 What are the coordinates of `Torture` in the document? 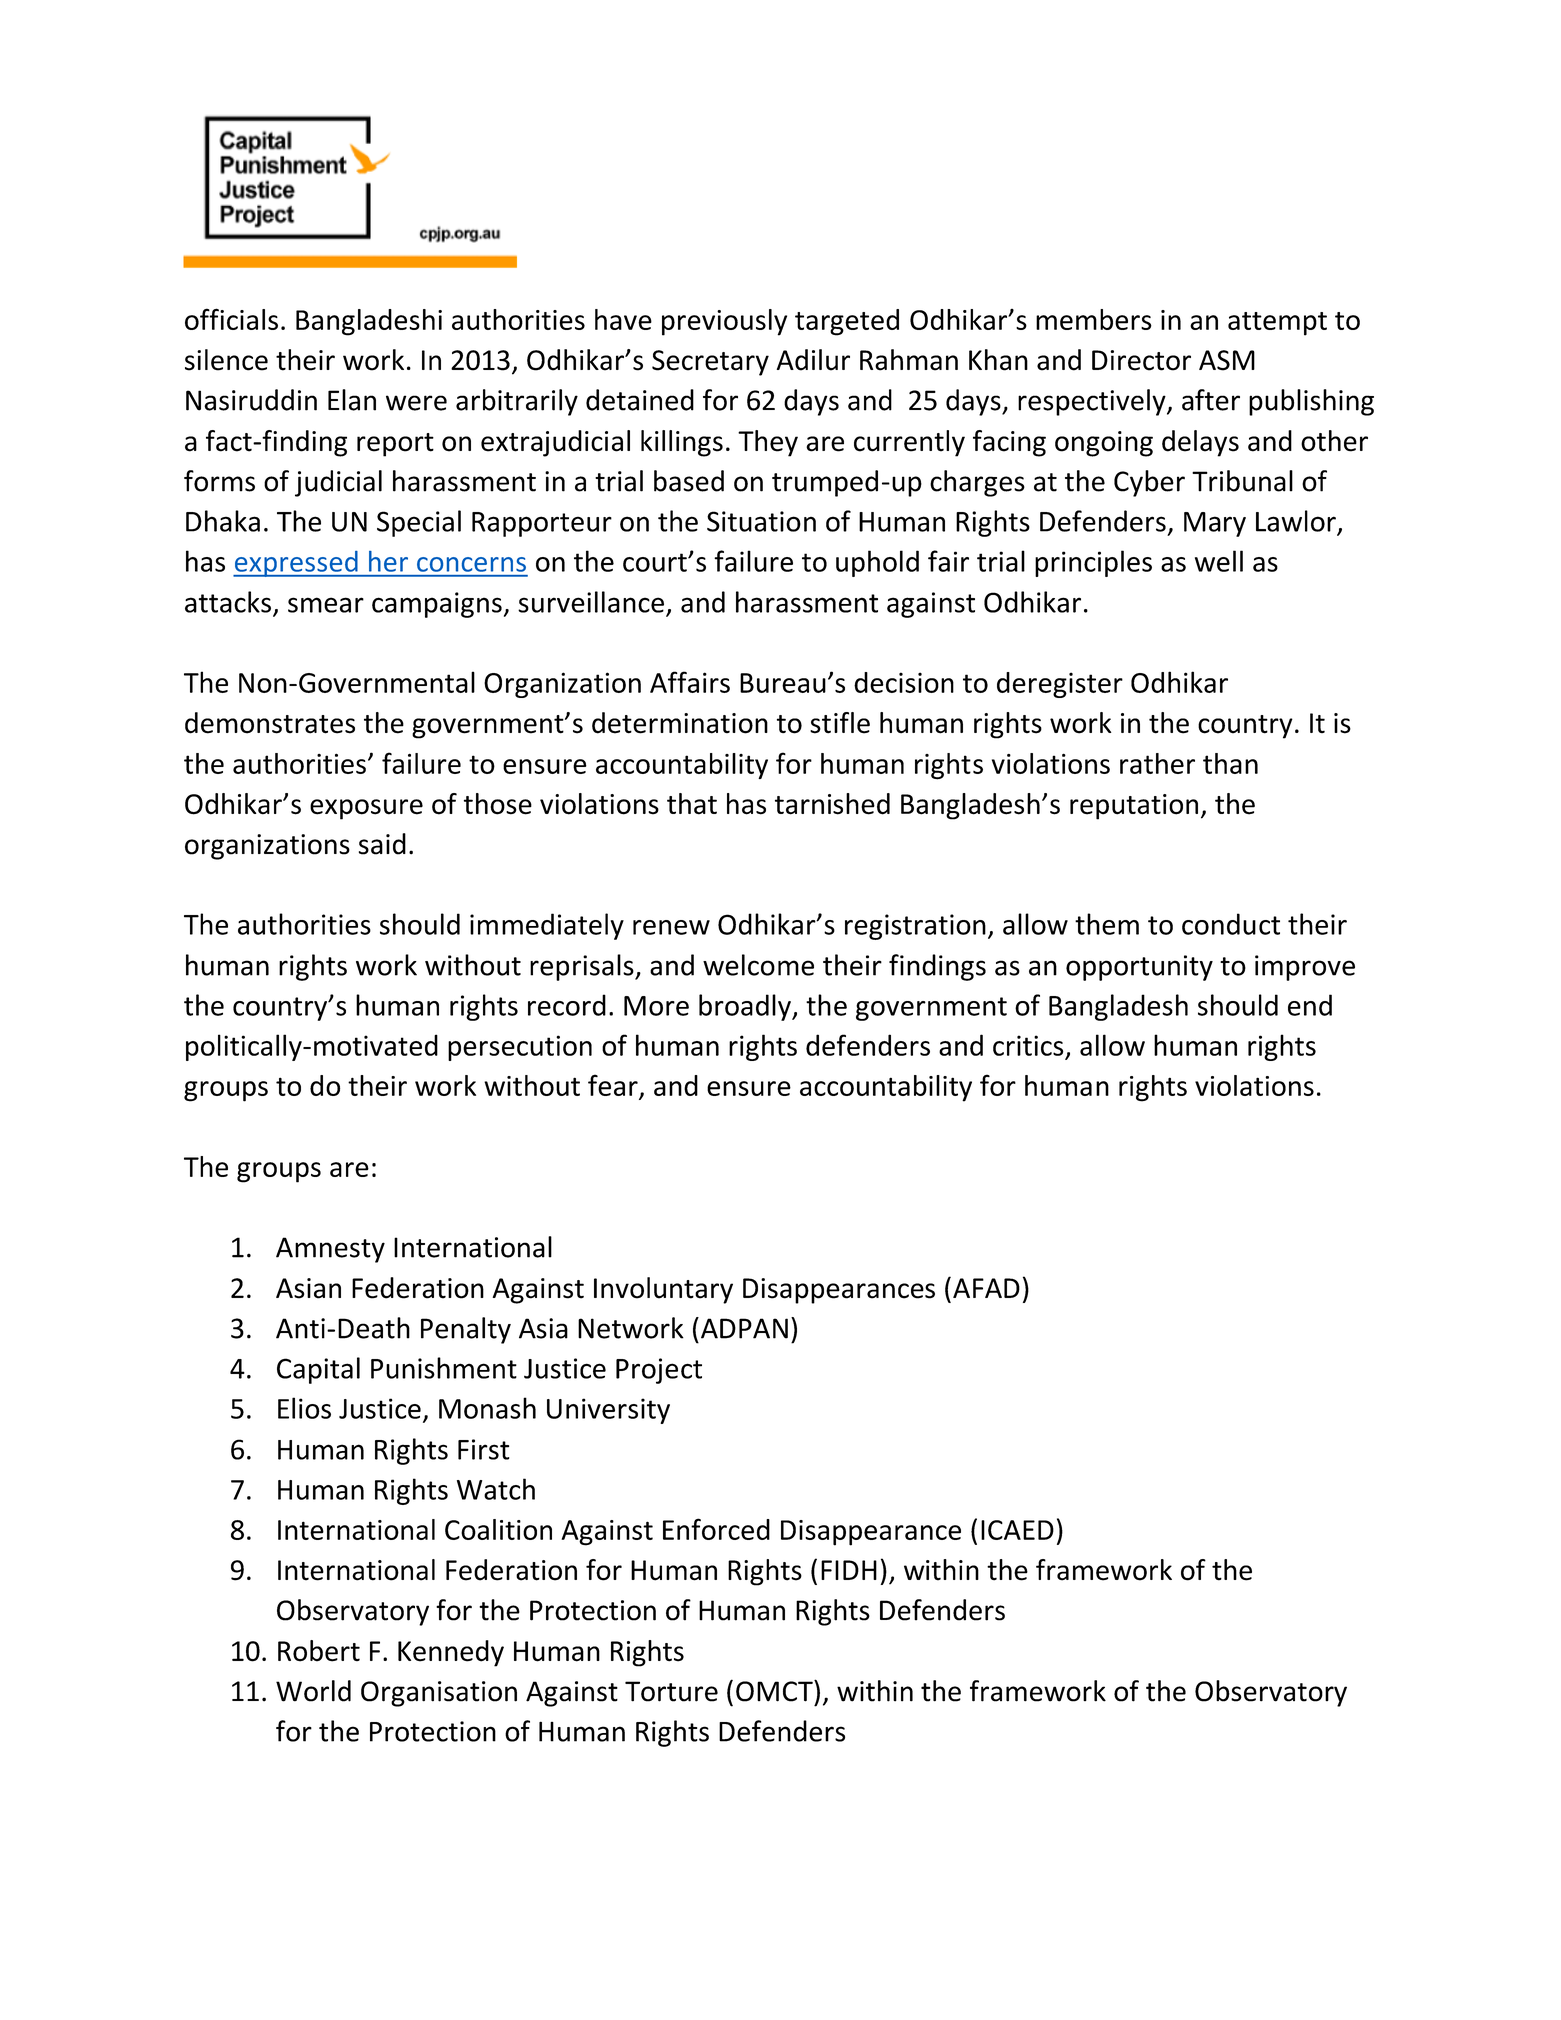 It's located at (671, 1691).
